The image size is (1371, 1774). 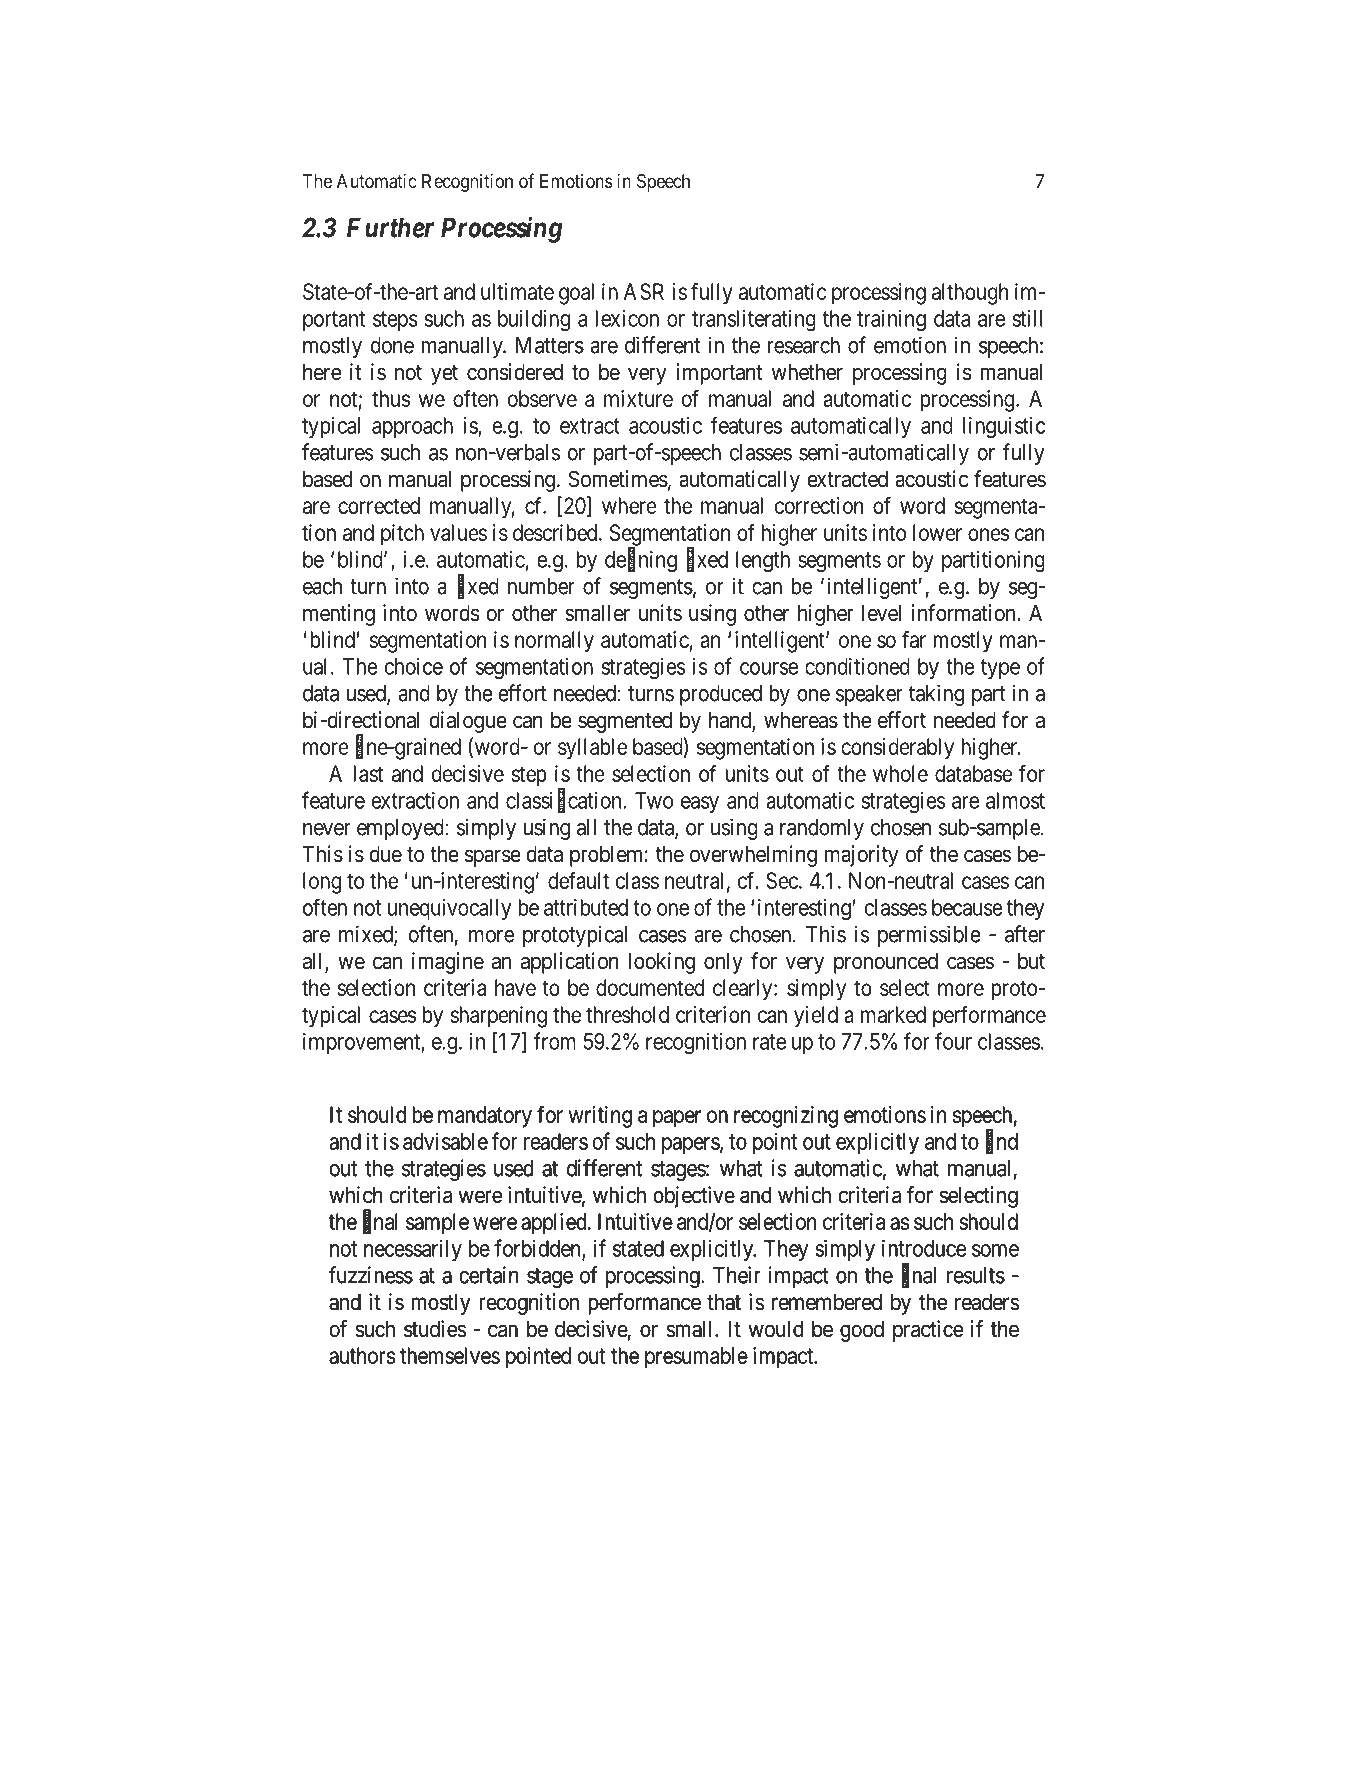 I want to click on pitch, so click(x=402, y=535).
